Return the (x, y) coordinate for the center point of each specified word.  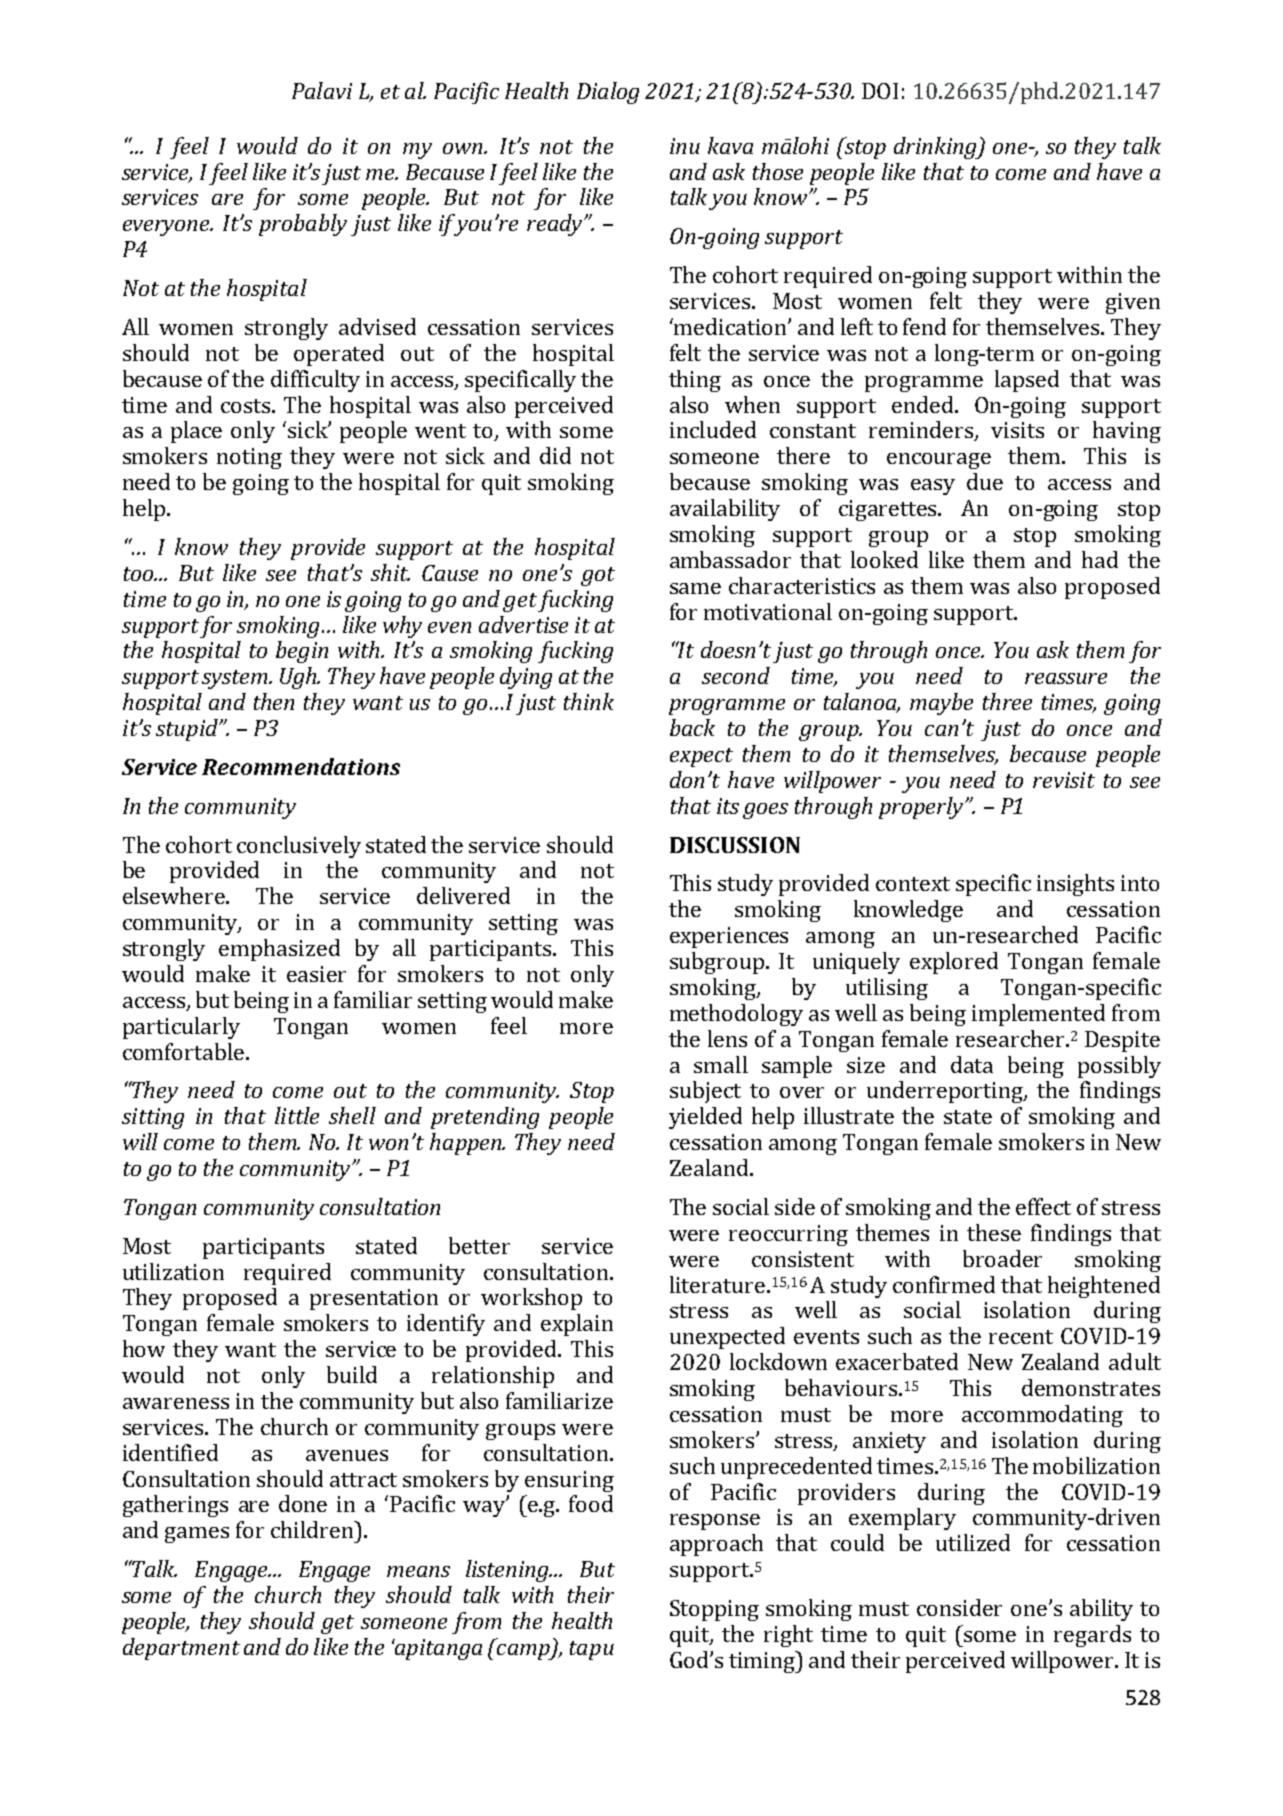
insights (1075, 885)
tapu (592, 1650)
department (181, 1649)
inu (685, 146)
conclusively (299, 847)
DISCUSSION (735, 845)
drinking (936, 148)
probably (303, 225)
